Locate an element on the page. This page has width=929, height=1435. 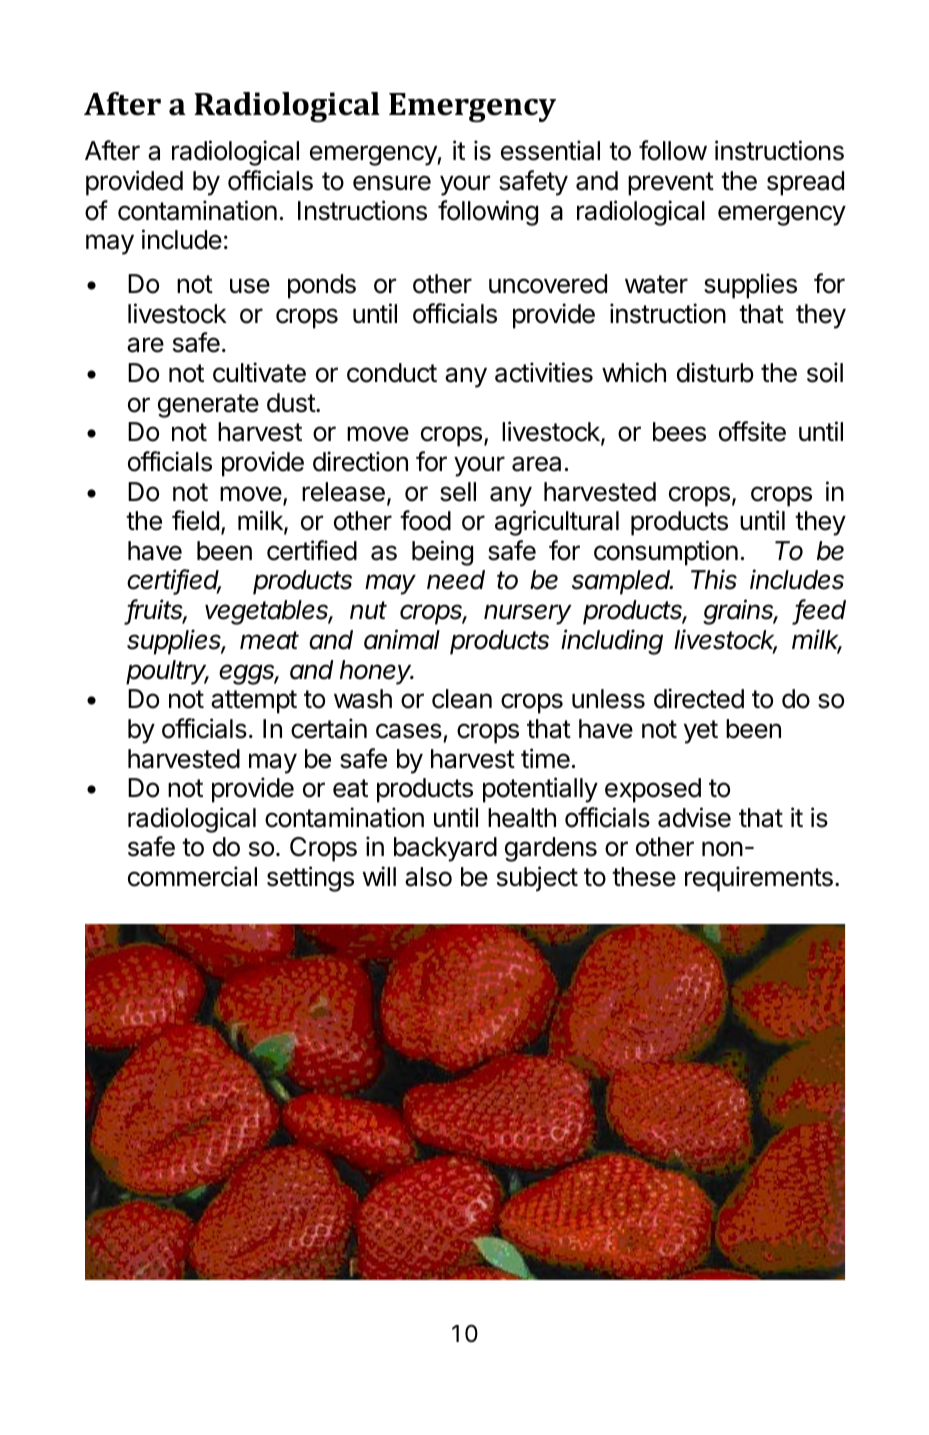
field is located at coordinates (195, 520).
